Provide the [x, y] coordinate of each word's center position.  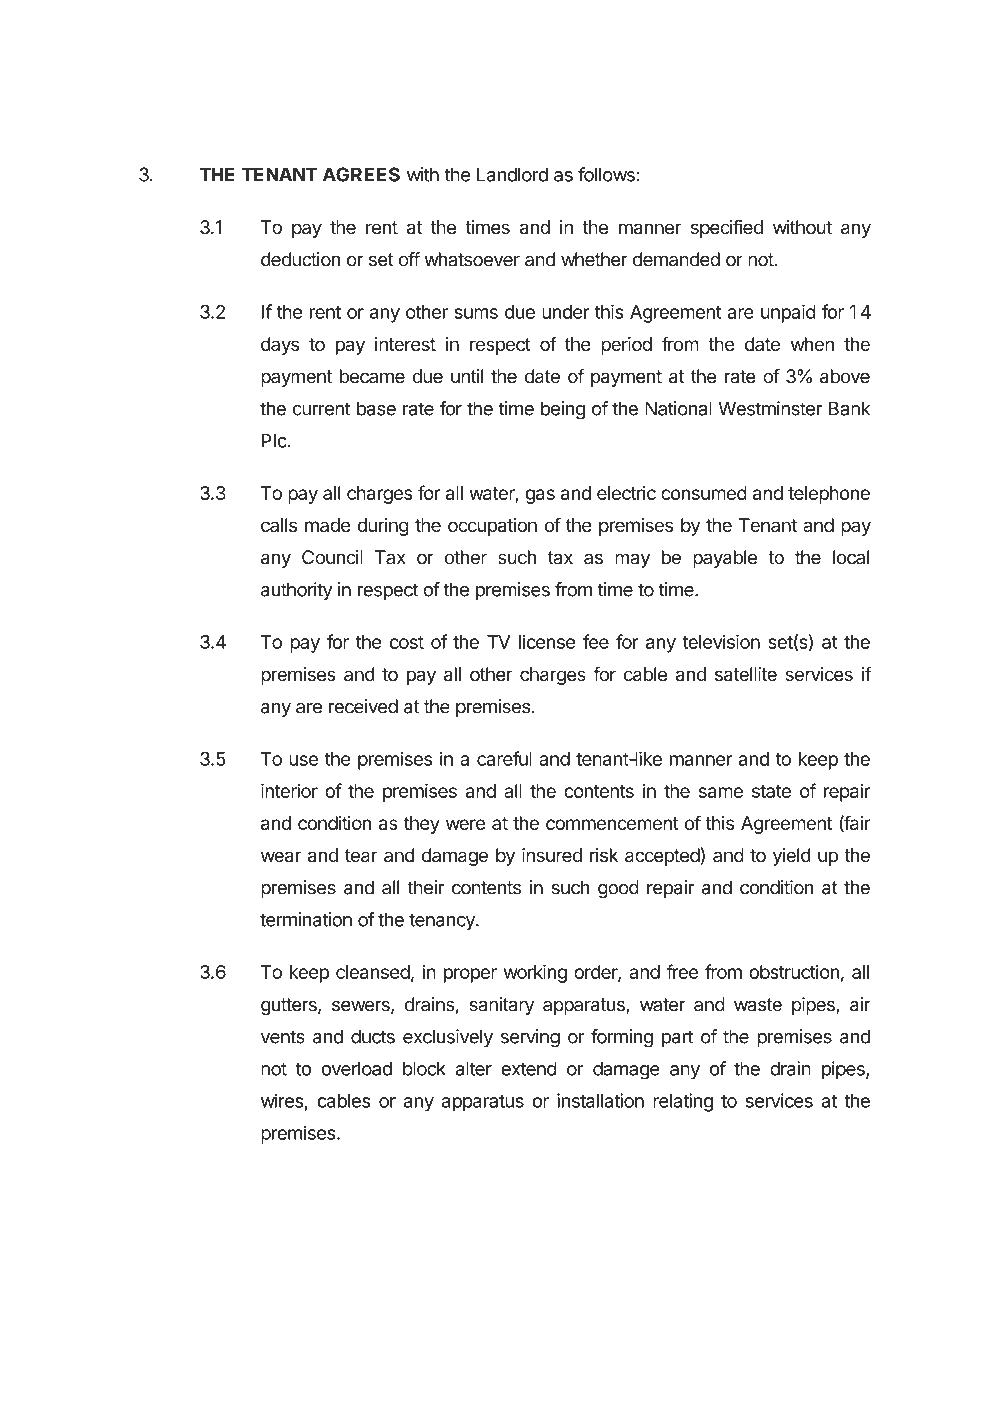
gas [540, 496]
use [303, 760]
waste [758, 1005]
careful [504, 758]
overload [357, 1068]
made [327, 525]
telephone [829, 495]
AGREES [361, 174]
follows [607, 174]
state [771, 791]
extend [529, 1068]
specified [727, 228]
